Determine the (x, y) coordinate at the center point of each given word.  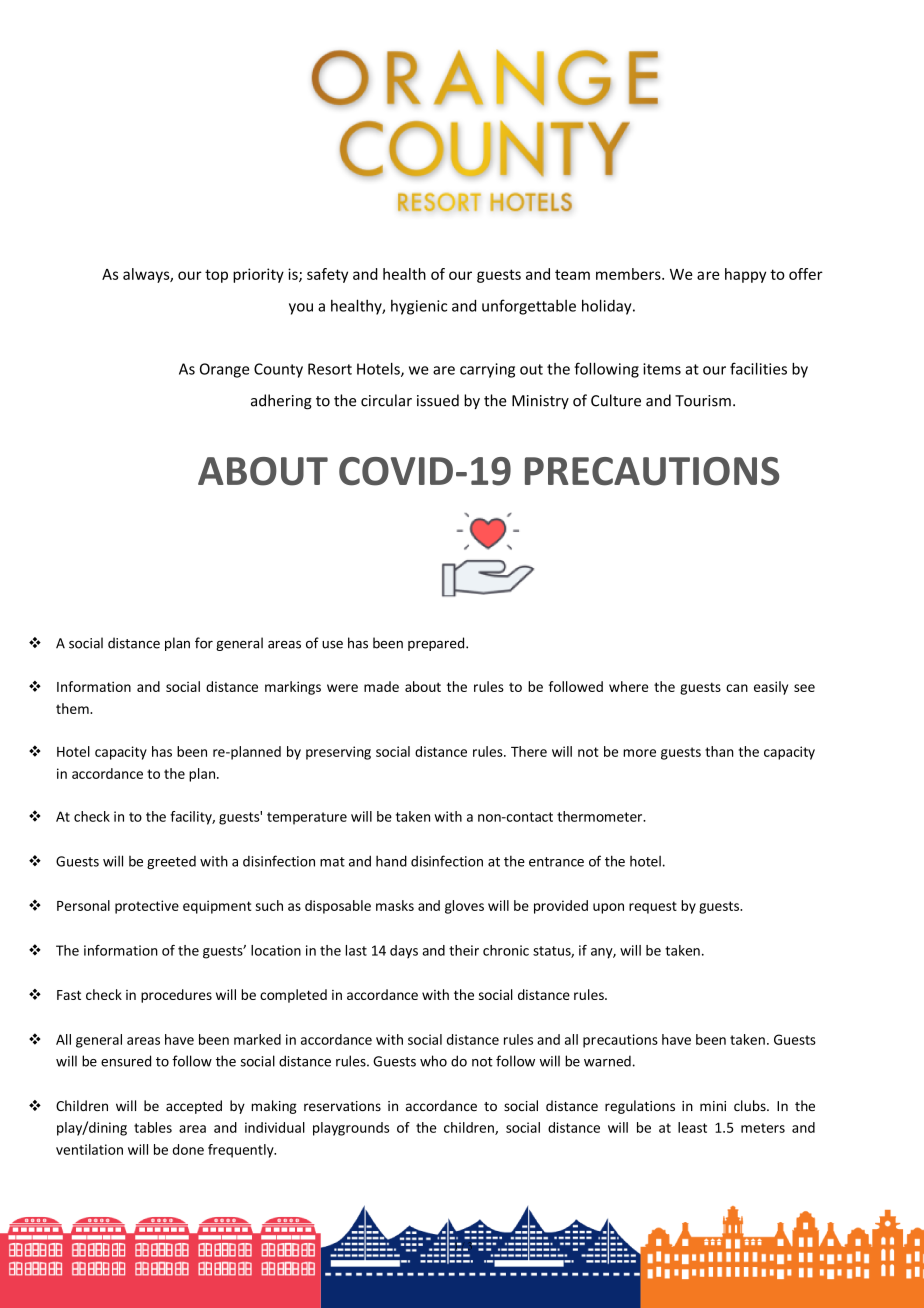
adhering (281, 402)
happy (745, 275)
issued (438, 400)
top (216, 276)
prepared (437, 644)
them (73, 708)
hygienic (419, 307)
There (529, 751)
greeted (171, 862)
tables (153, 1127)
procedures (176, 996)
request (653, 907)
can (737, 688)
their (464, 950)
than (719, 751)
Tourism (703, 401)
